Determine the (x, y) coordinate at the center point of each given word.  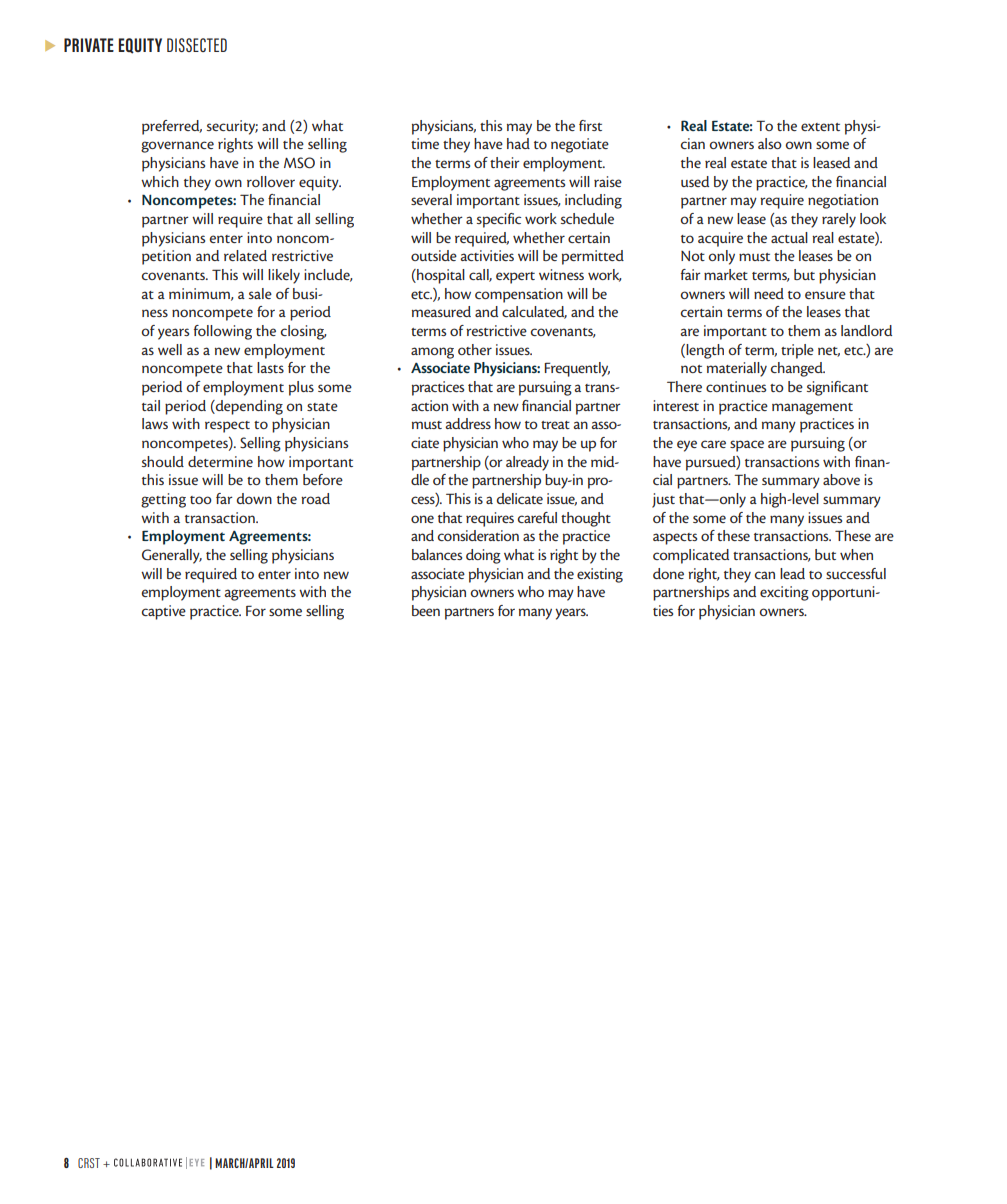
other (475, 349)
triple (797, 351)
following (223, 332)
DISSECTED (197, 45)
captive (164, 612)
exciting (784, 593)
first (590, 125)
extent (820, 127)
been (426, 610)
